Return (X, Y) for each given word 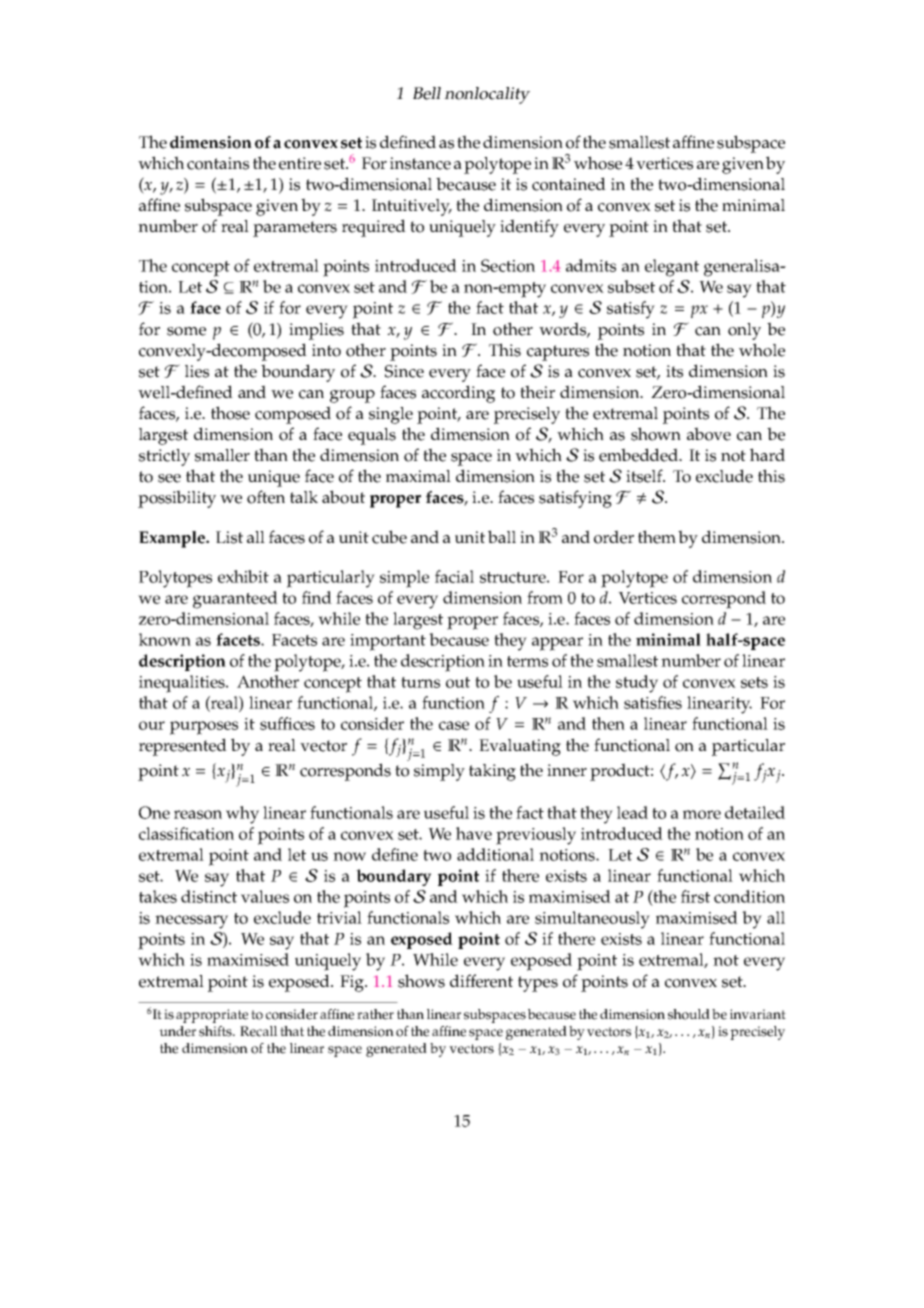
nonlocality (487, 95)
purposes (204, 728)
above (709, 434)
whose (598, 163)
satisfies (653, 702)
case (454, 725)
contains (218, 163)
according (458, 394)
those (230, 413)
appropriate (212, 1016)
